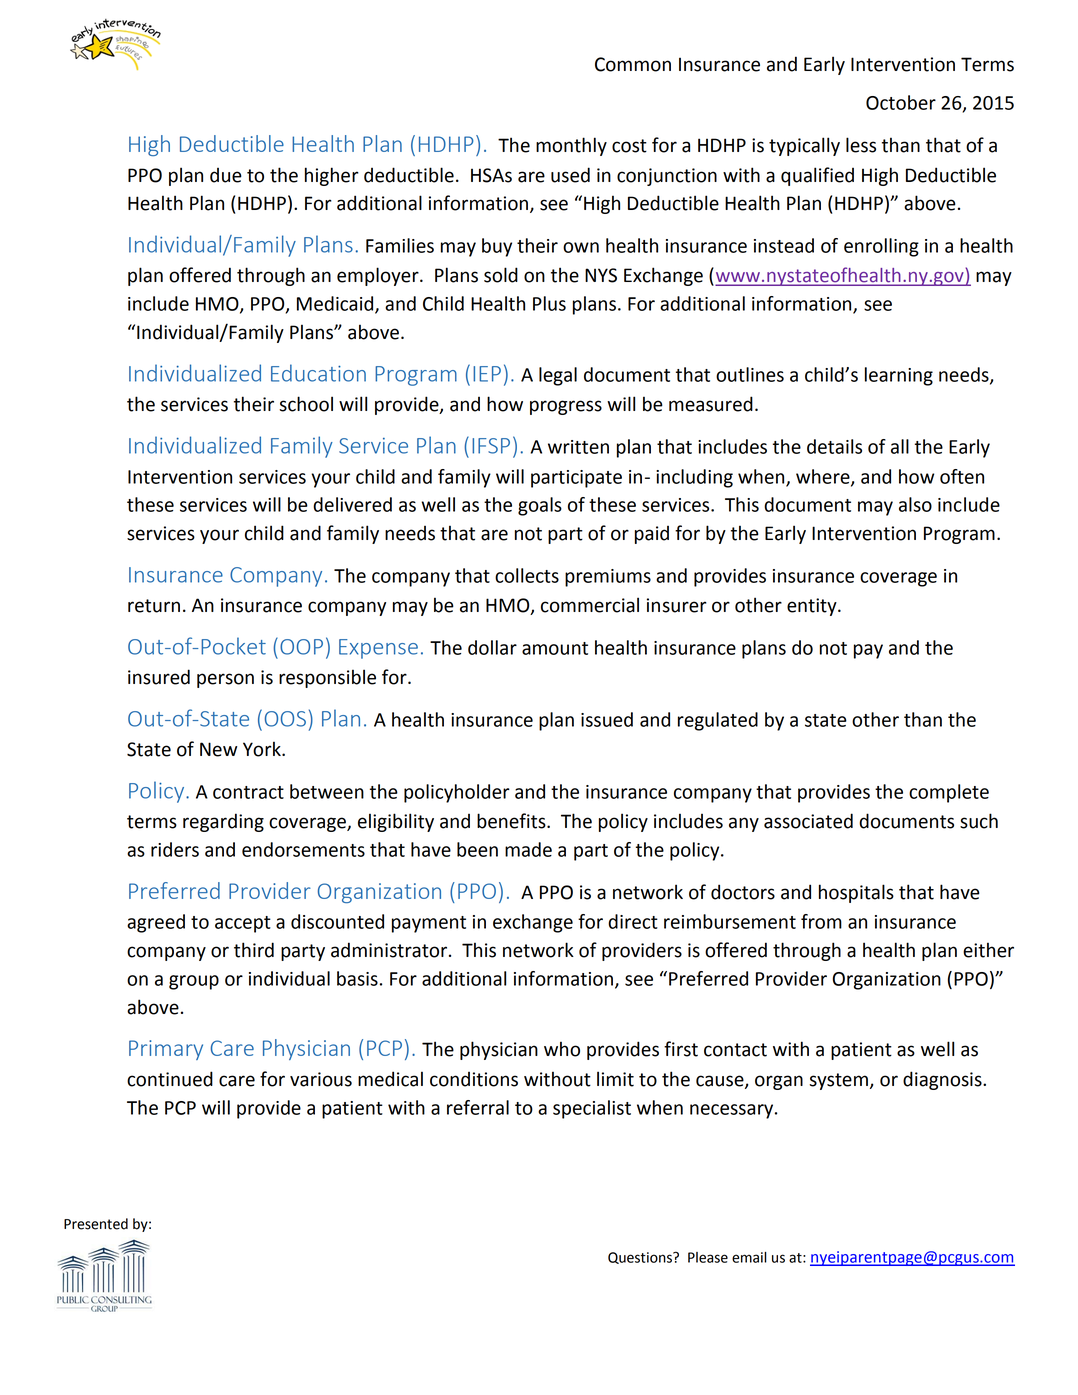 The width and height of the document is (1078, 1395). Describe the element at coordinates (813, 607) in the document. I see `entity` at that location.
